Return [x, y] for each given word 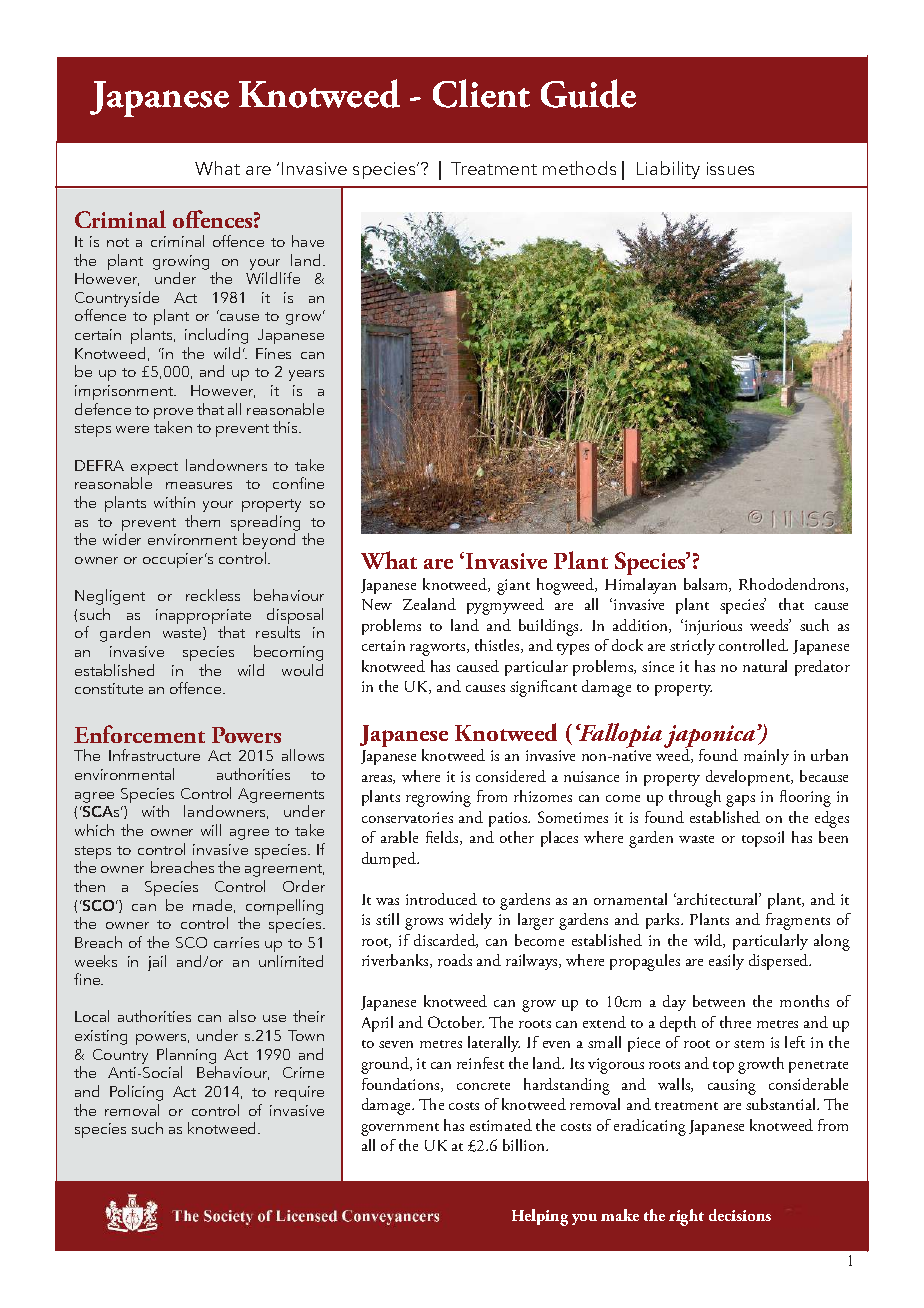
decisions [740, 1215]
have [308, 241]
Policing [136, 1093]
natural [765, 666]
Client [481, 93]
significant [543, 688]
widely [470, 921]
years [306, 375]
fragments [798, 921]
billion [525, 1145]
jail [157, 963]
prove [173, 413]
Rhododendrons [793, 585]
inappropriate [203, 616]
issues [730, 168]
